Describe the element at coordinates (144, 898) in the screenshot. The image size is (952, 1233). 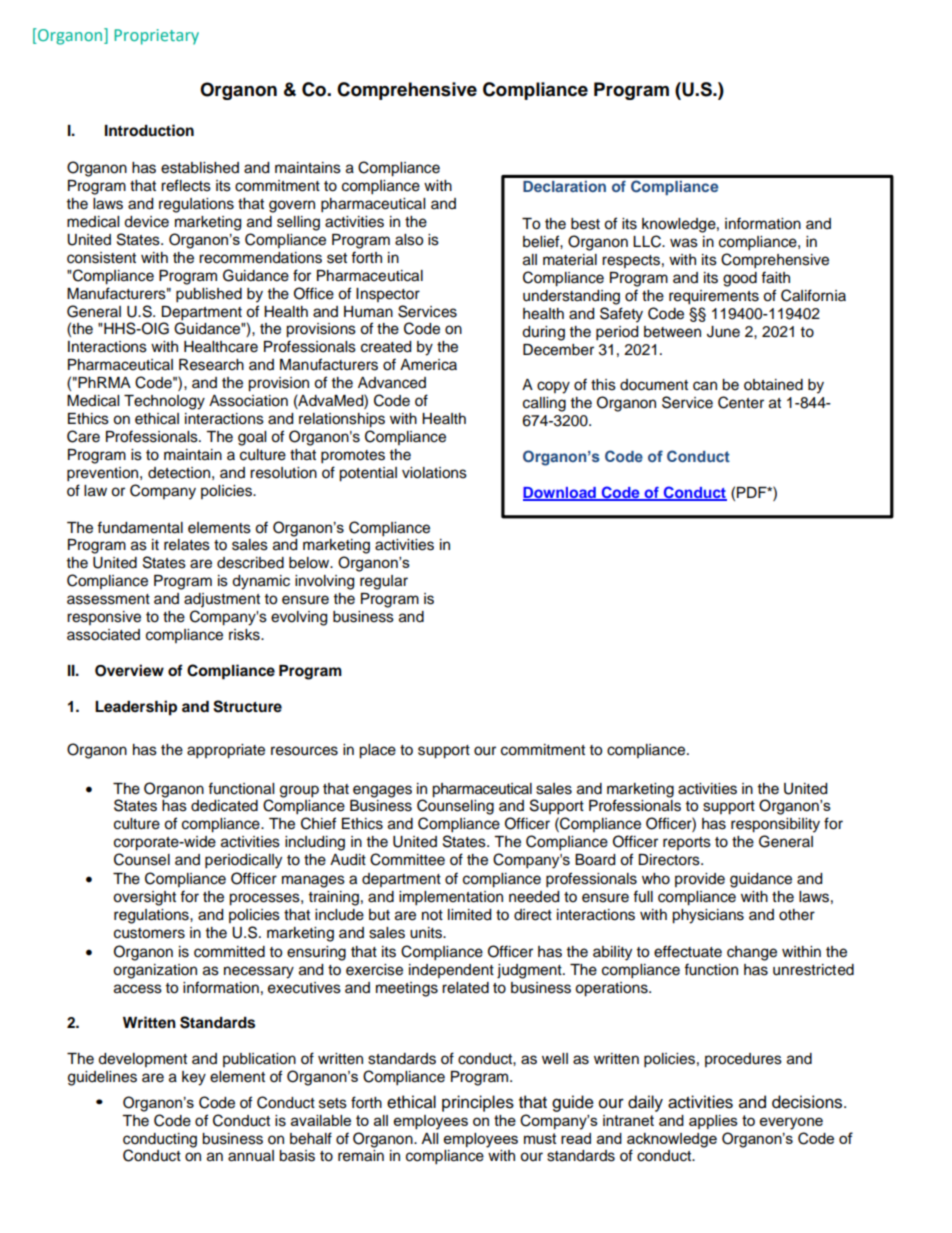
I see `oversight` at that location.
